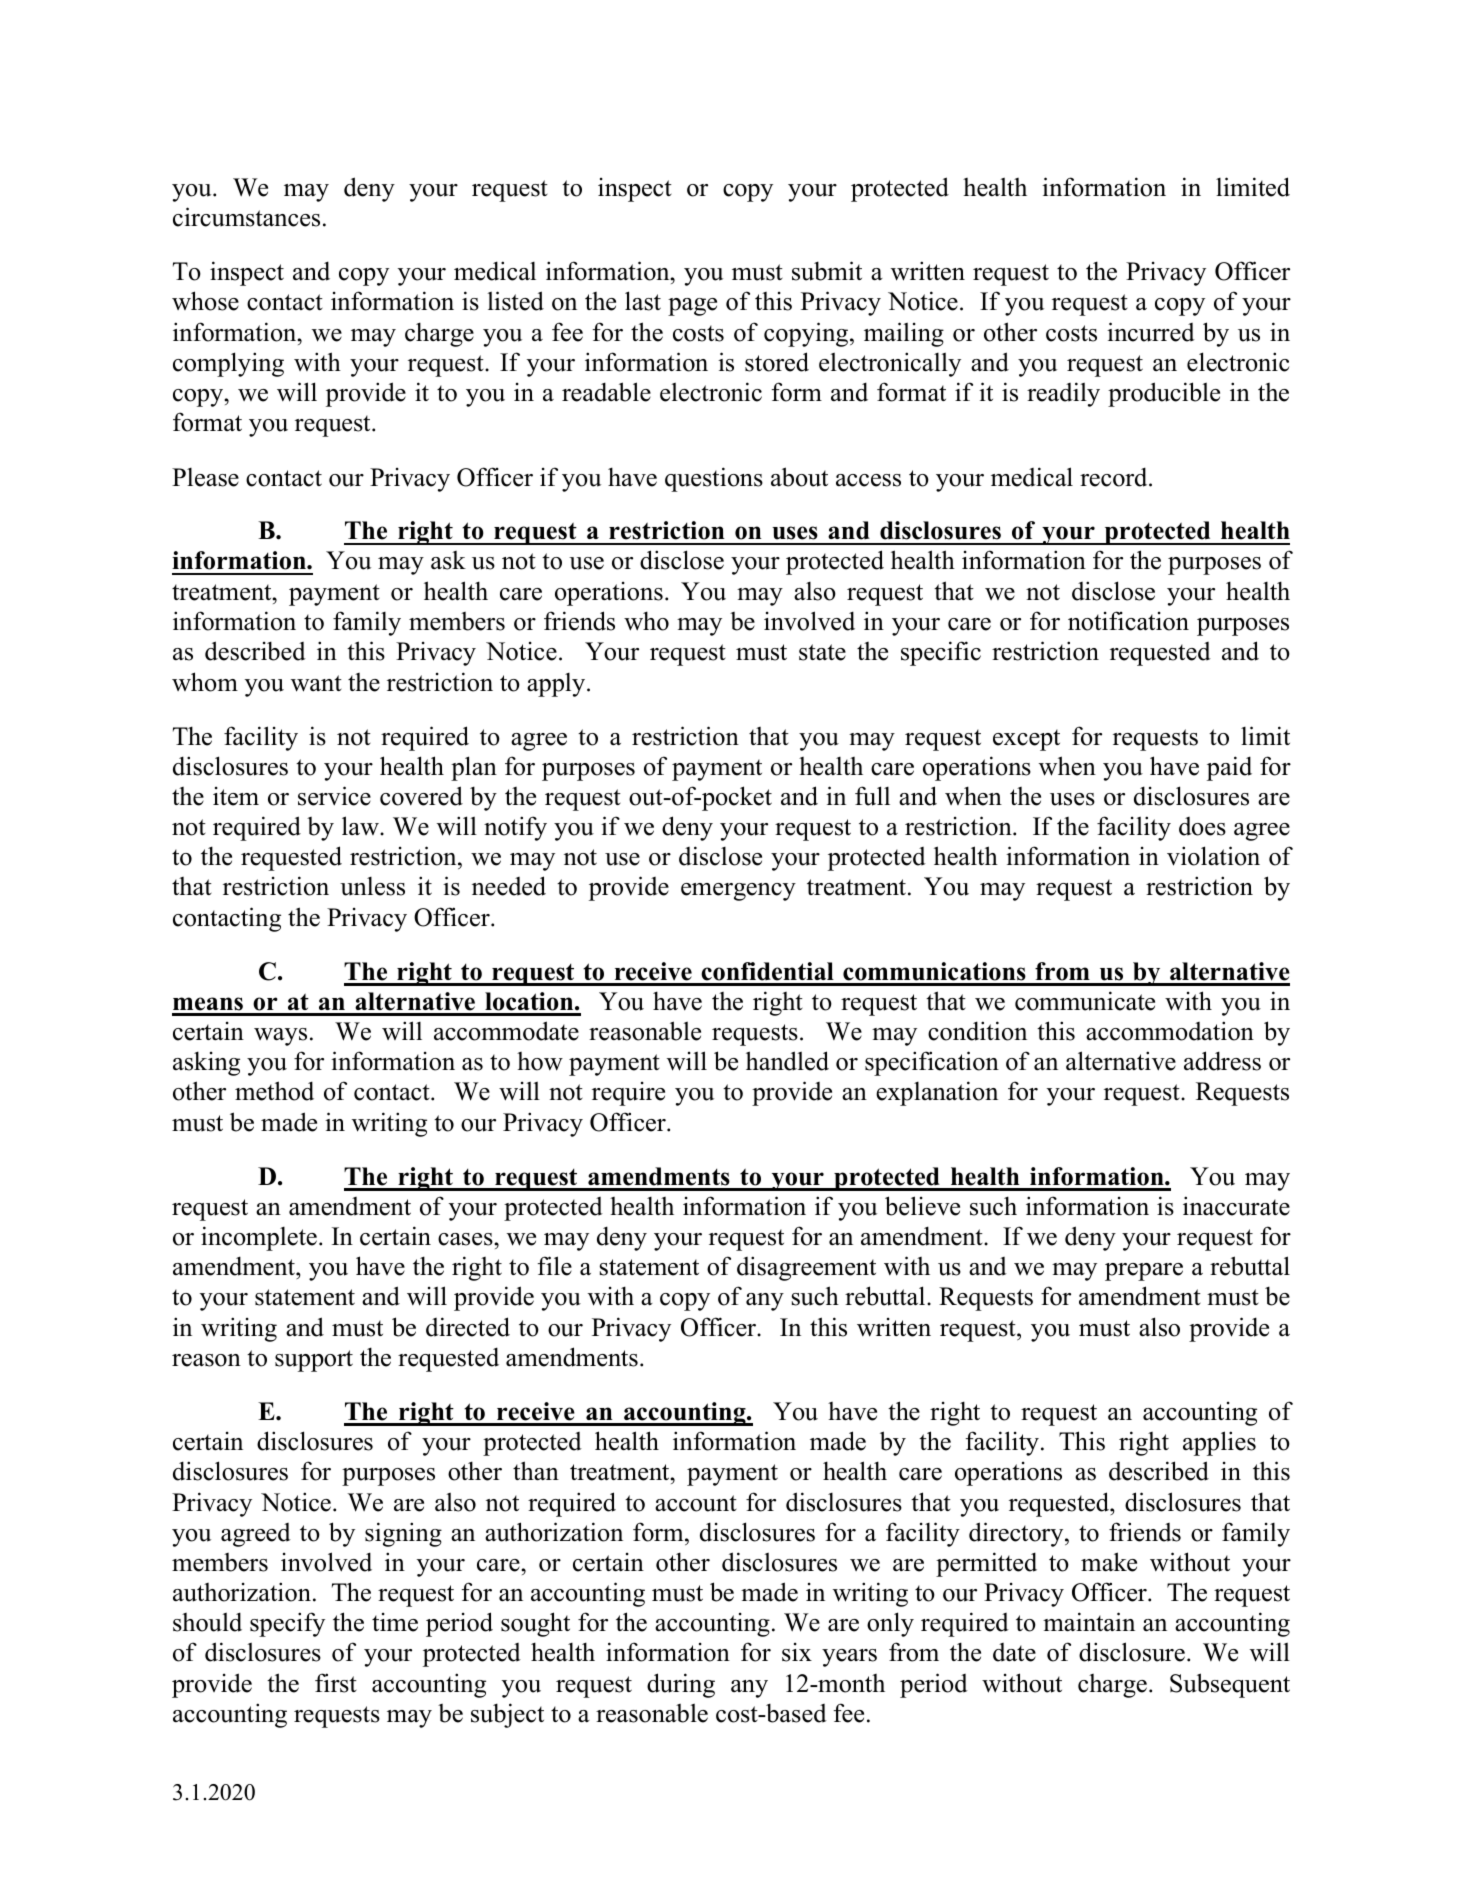 This image has width=1462, height=1892. I want to click on emergency, so click(738, 892).
